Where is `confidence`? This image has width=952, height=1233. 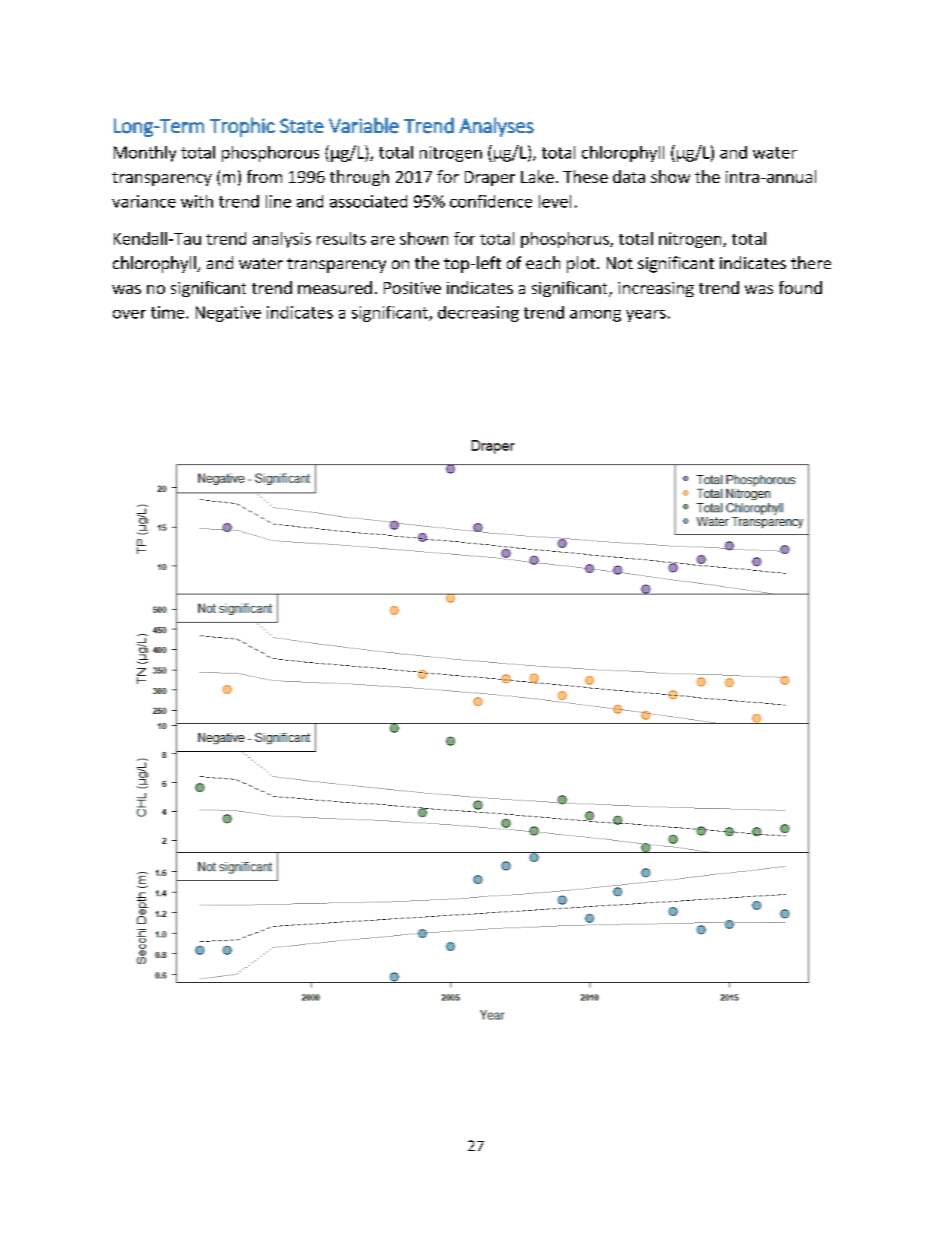 confidence is located at coordinates (491, 201).
